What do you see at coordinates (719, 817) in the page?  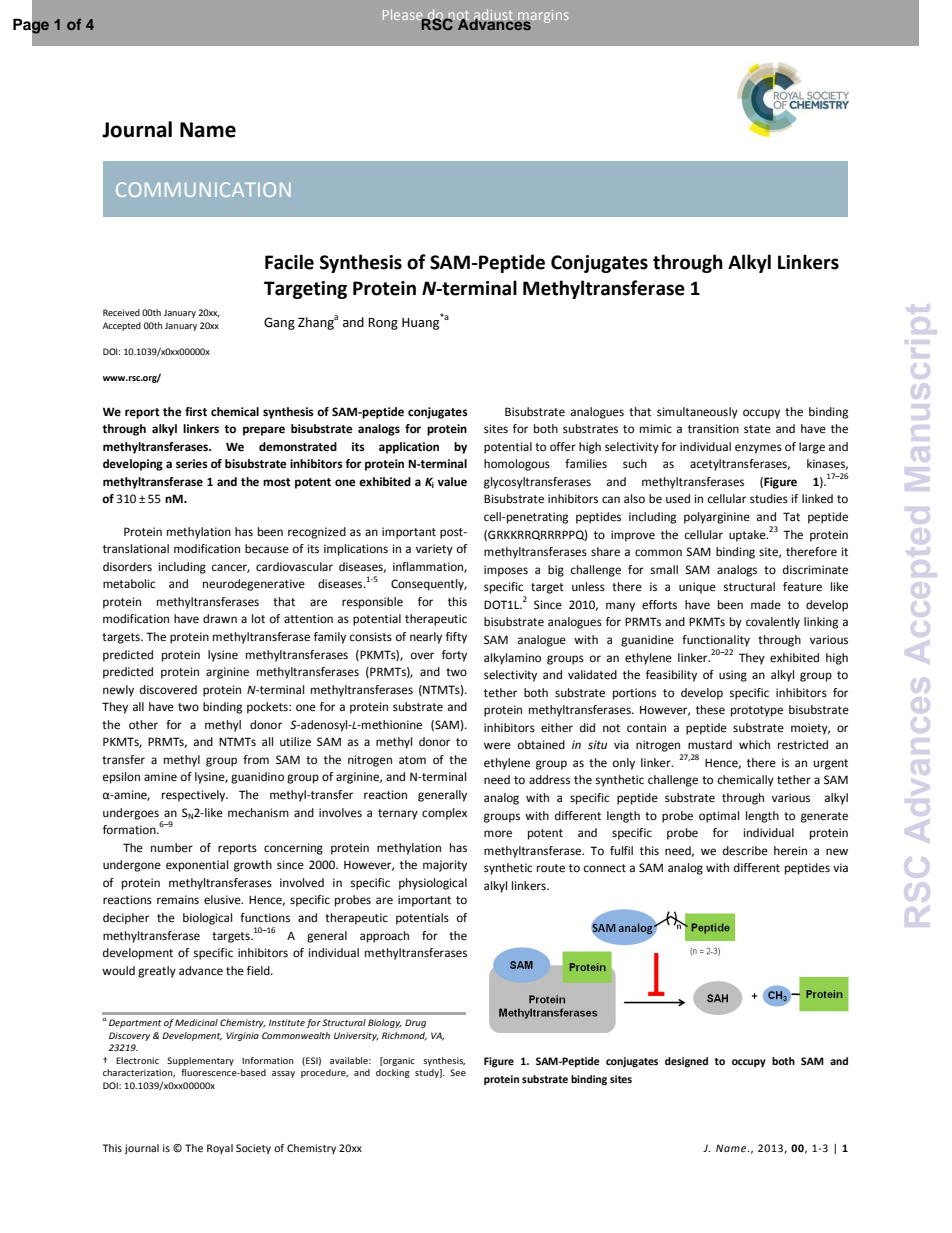 I see `optimal` at bounding box center [719, 817].
